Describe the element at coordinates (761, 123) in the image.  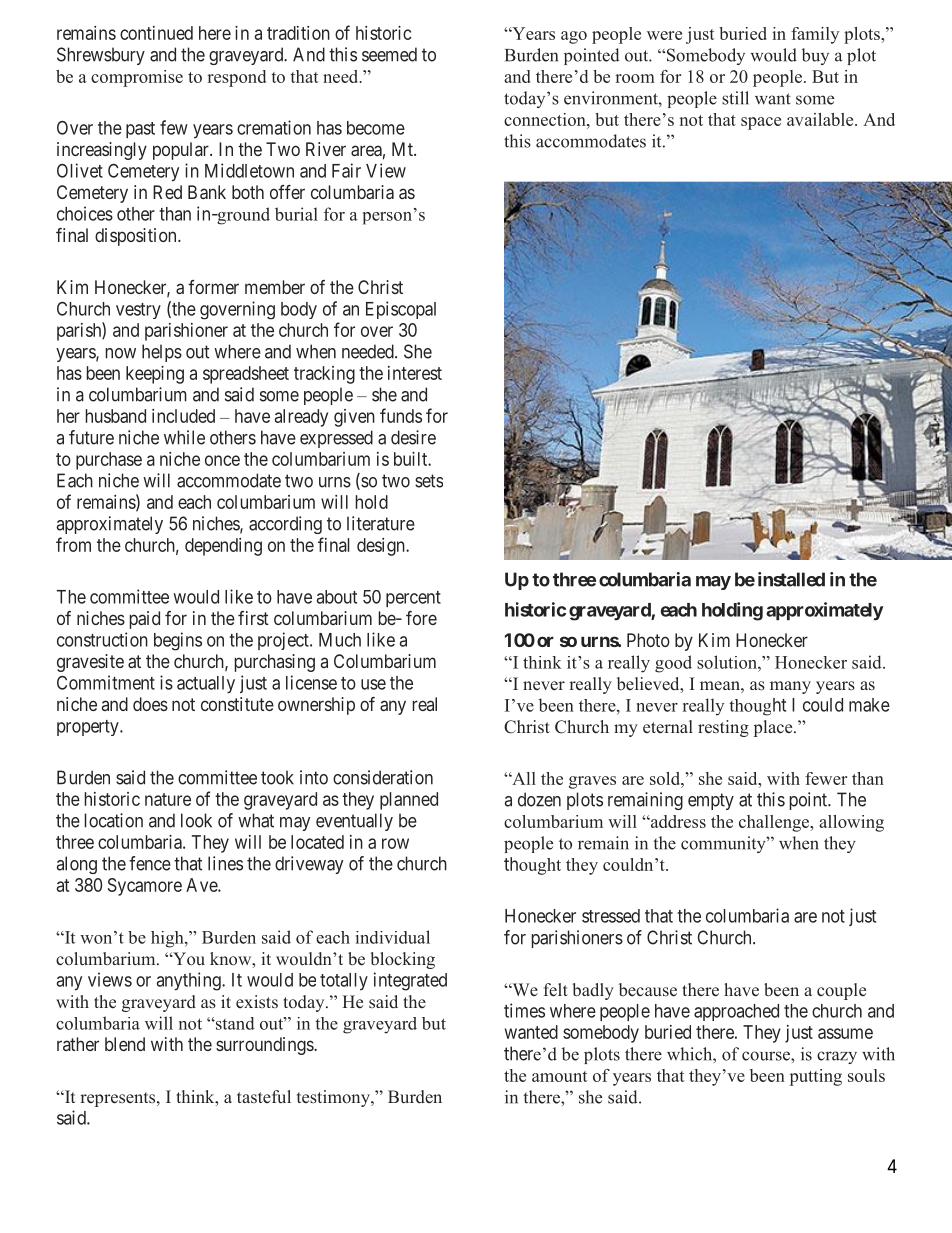
I see `space` at that location.
